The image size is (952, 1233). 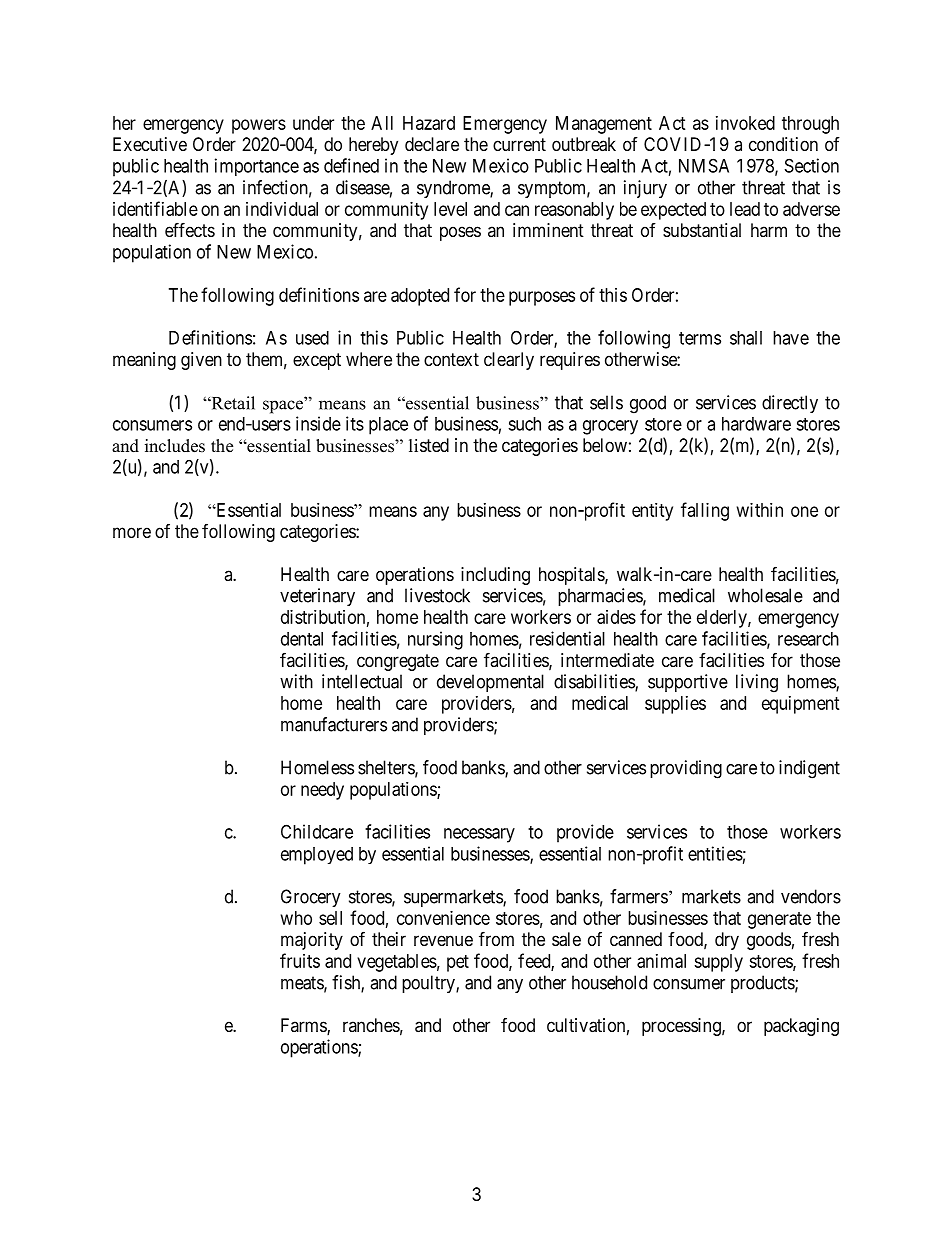 I want to click on providing, so click(x=686, y=769).
